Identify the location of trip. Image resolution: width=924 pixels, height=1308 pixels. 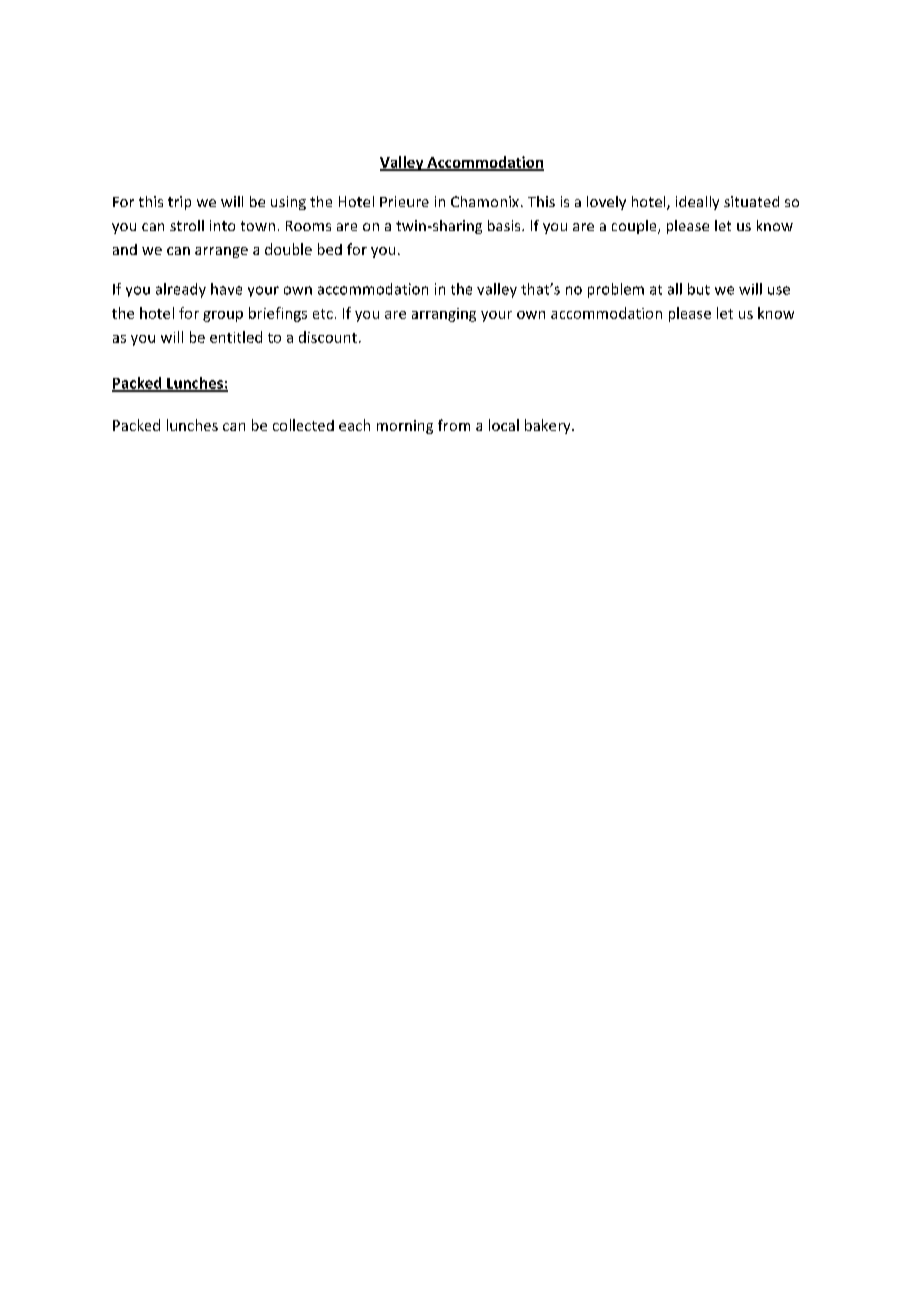
(179, 203).
